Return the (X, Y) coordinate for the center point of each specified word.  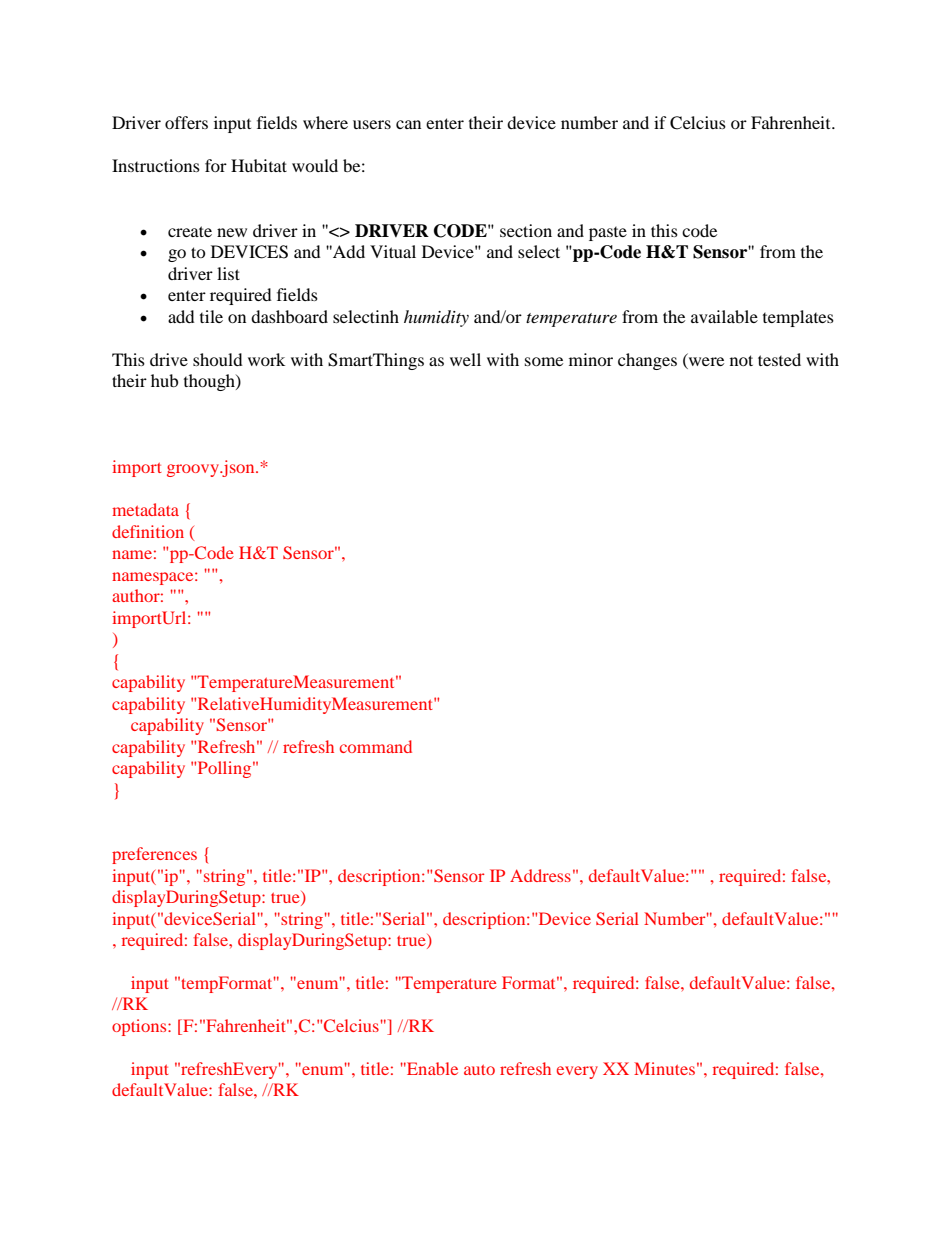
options (140, 1027)
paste (608, 234)
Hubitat (259, 165)
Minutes (664, 1068)
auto (479, 1070)
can (408, 124)
